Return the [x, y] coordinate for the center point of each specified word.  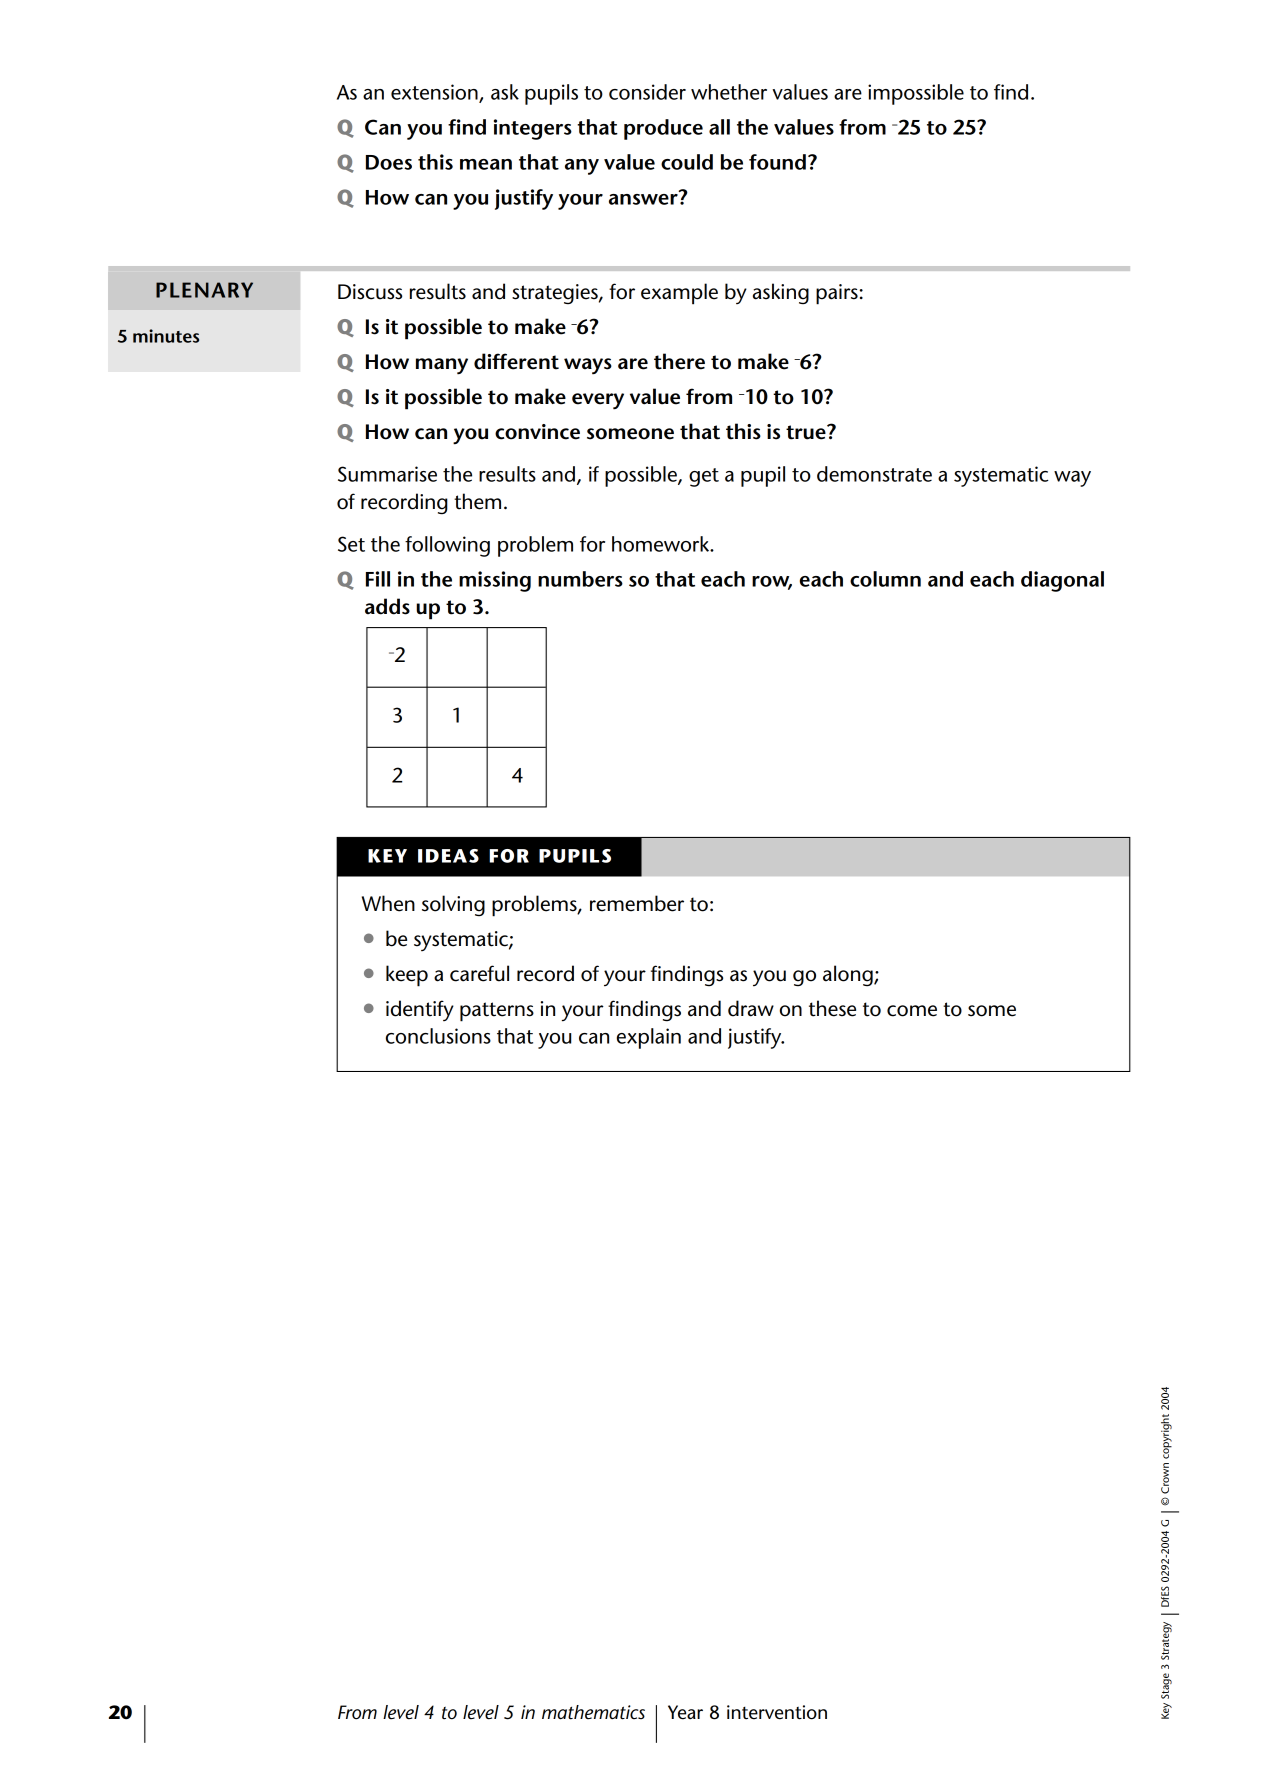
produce [663, 129]
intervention [777, 1712]
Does [389, 162]
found [777, 162]
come [912, 1011]
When [388, 903]
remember [637, 903]
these [832, 1008]
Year [685, 1712]
